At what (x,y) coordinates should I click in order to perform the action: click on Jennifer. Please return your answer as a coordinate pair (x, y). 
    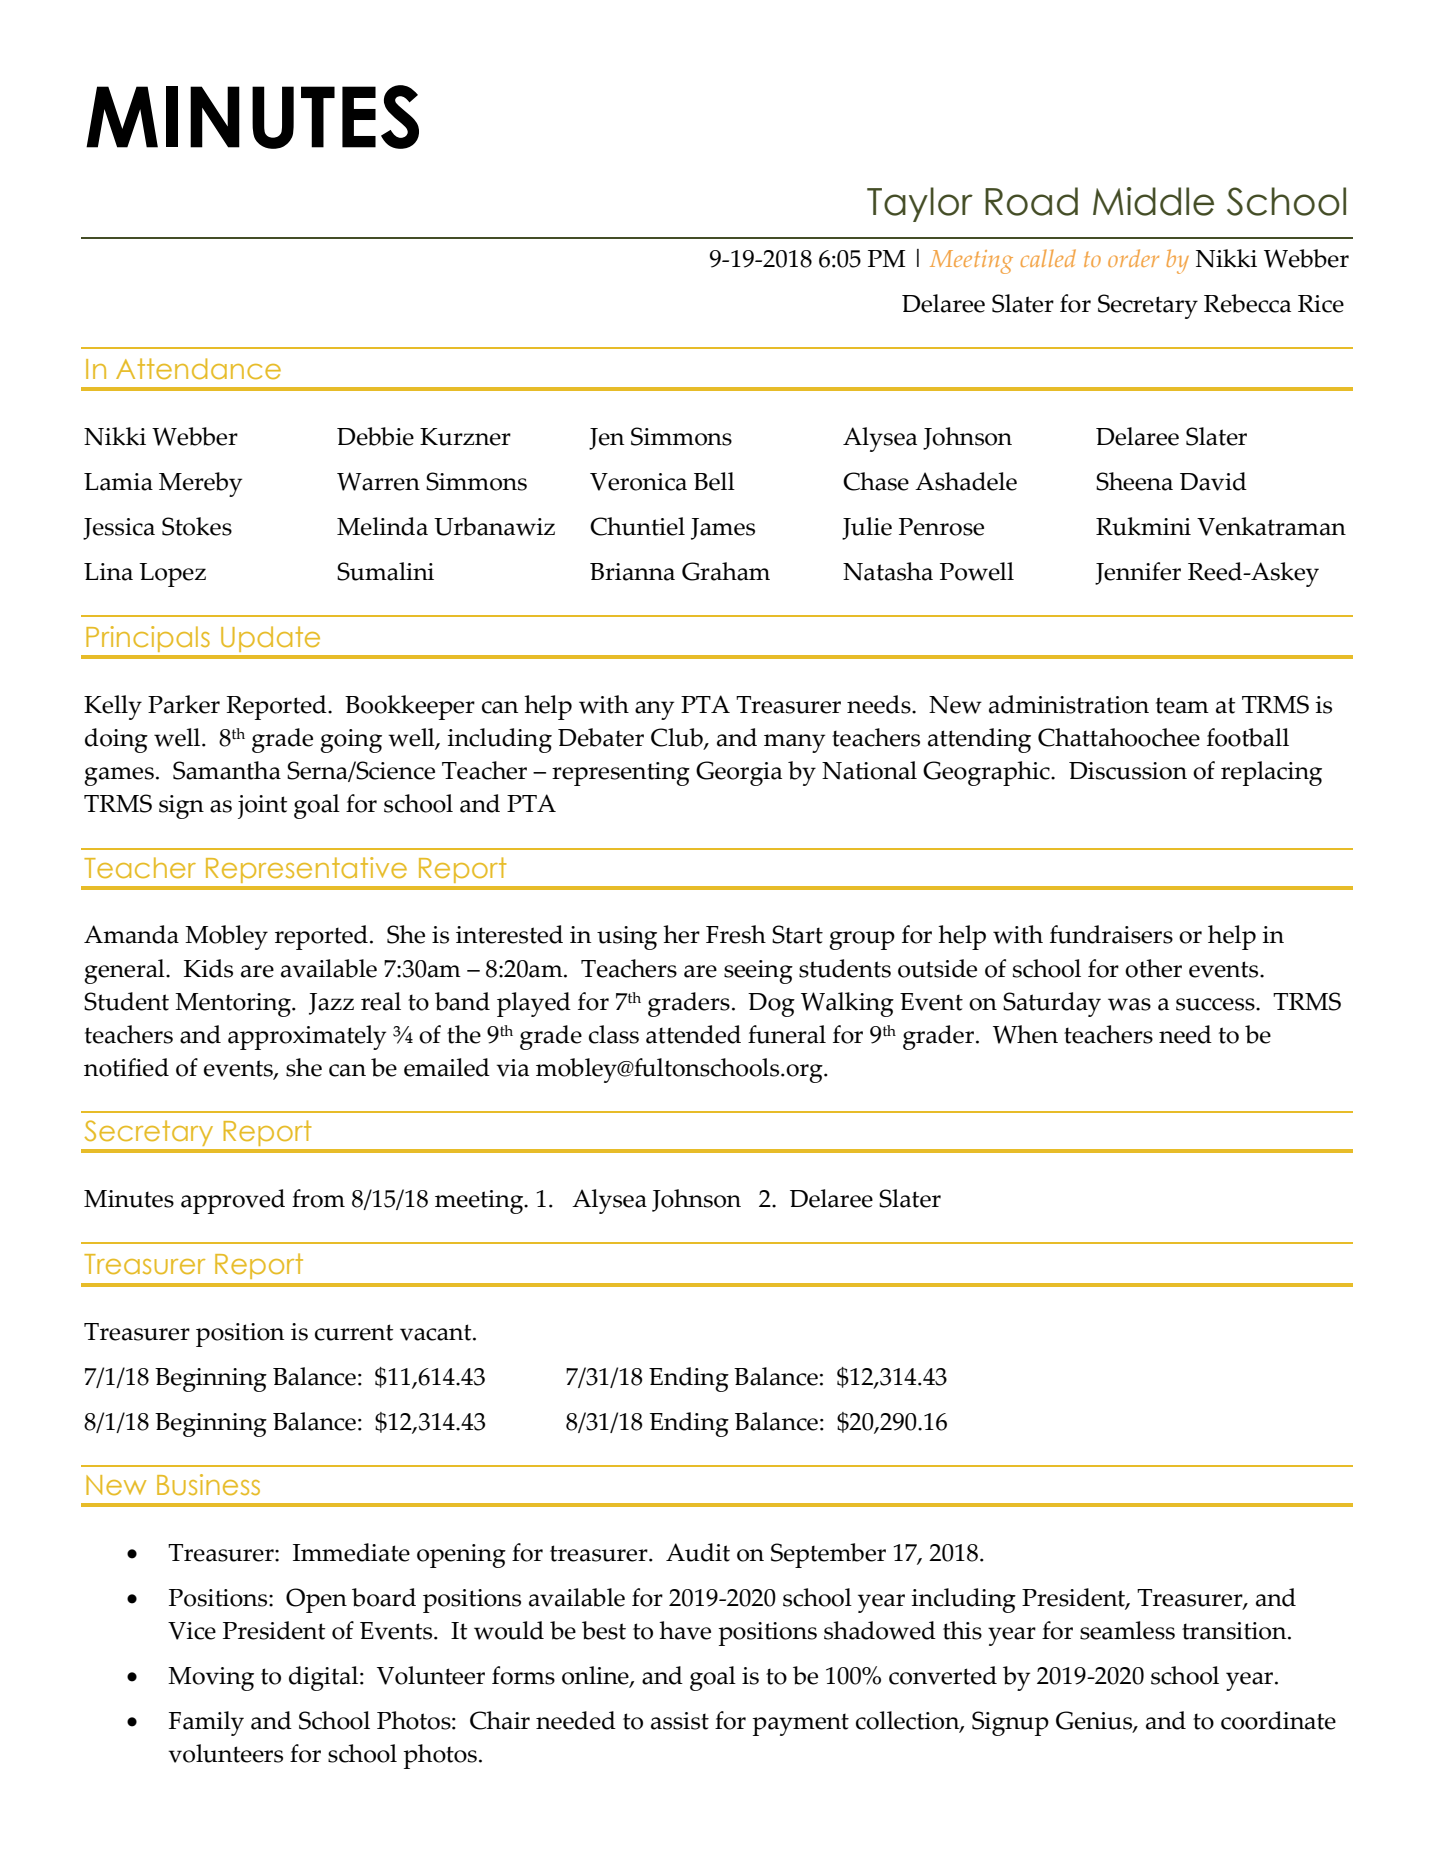
    Looking at the image, I should click on (1138, 573).
